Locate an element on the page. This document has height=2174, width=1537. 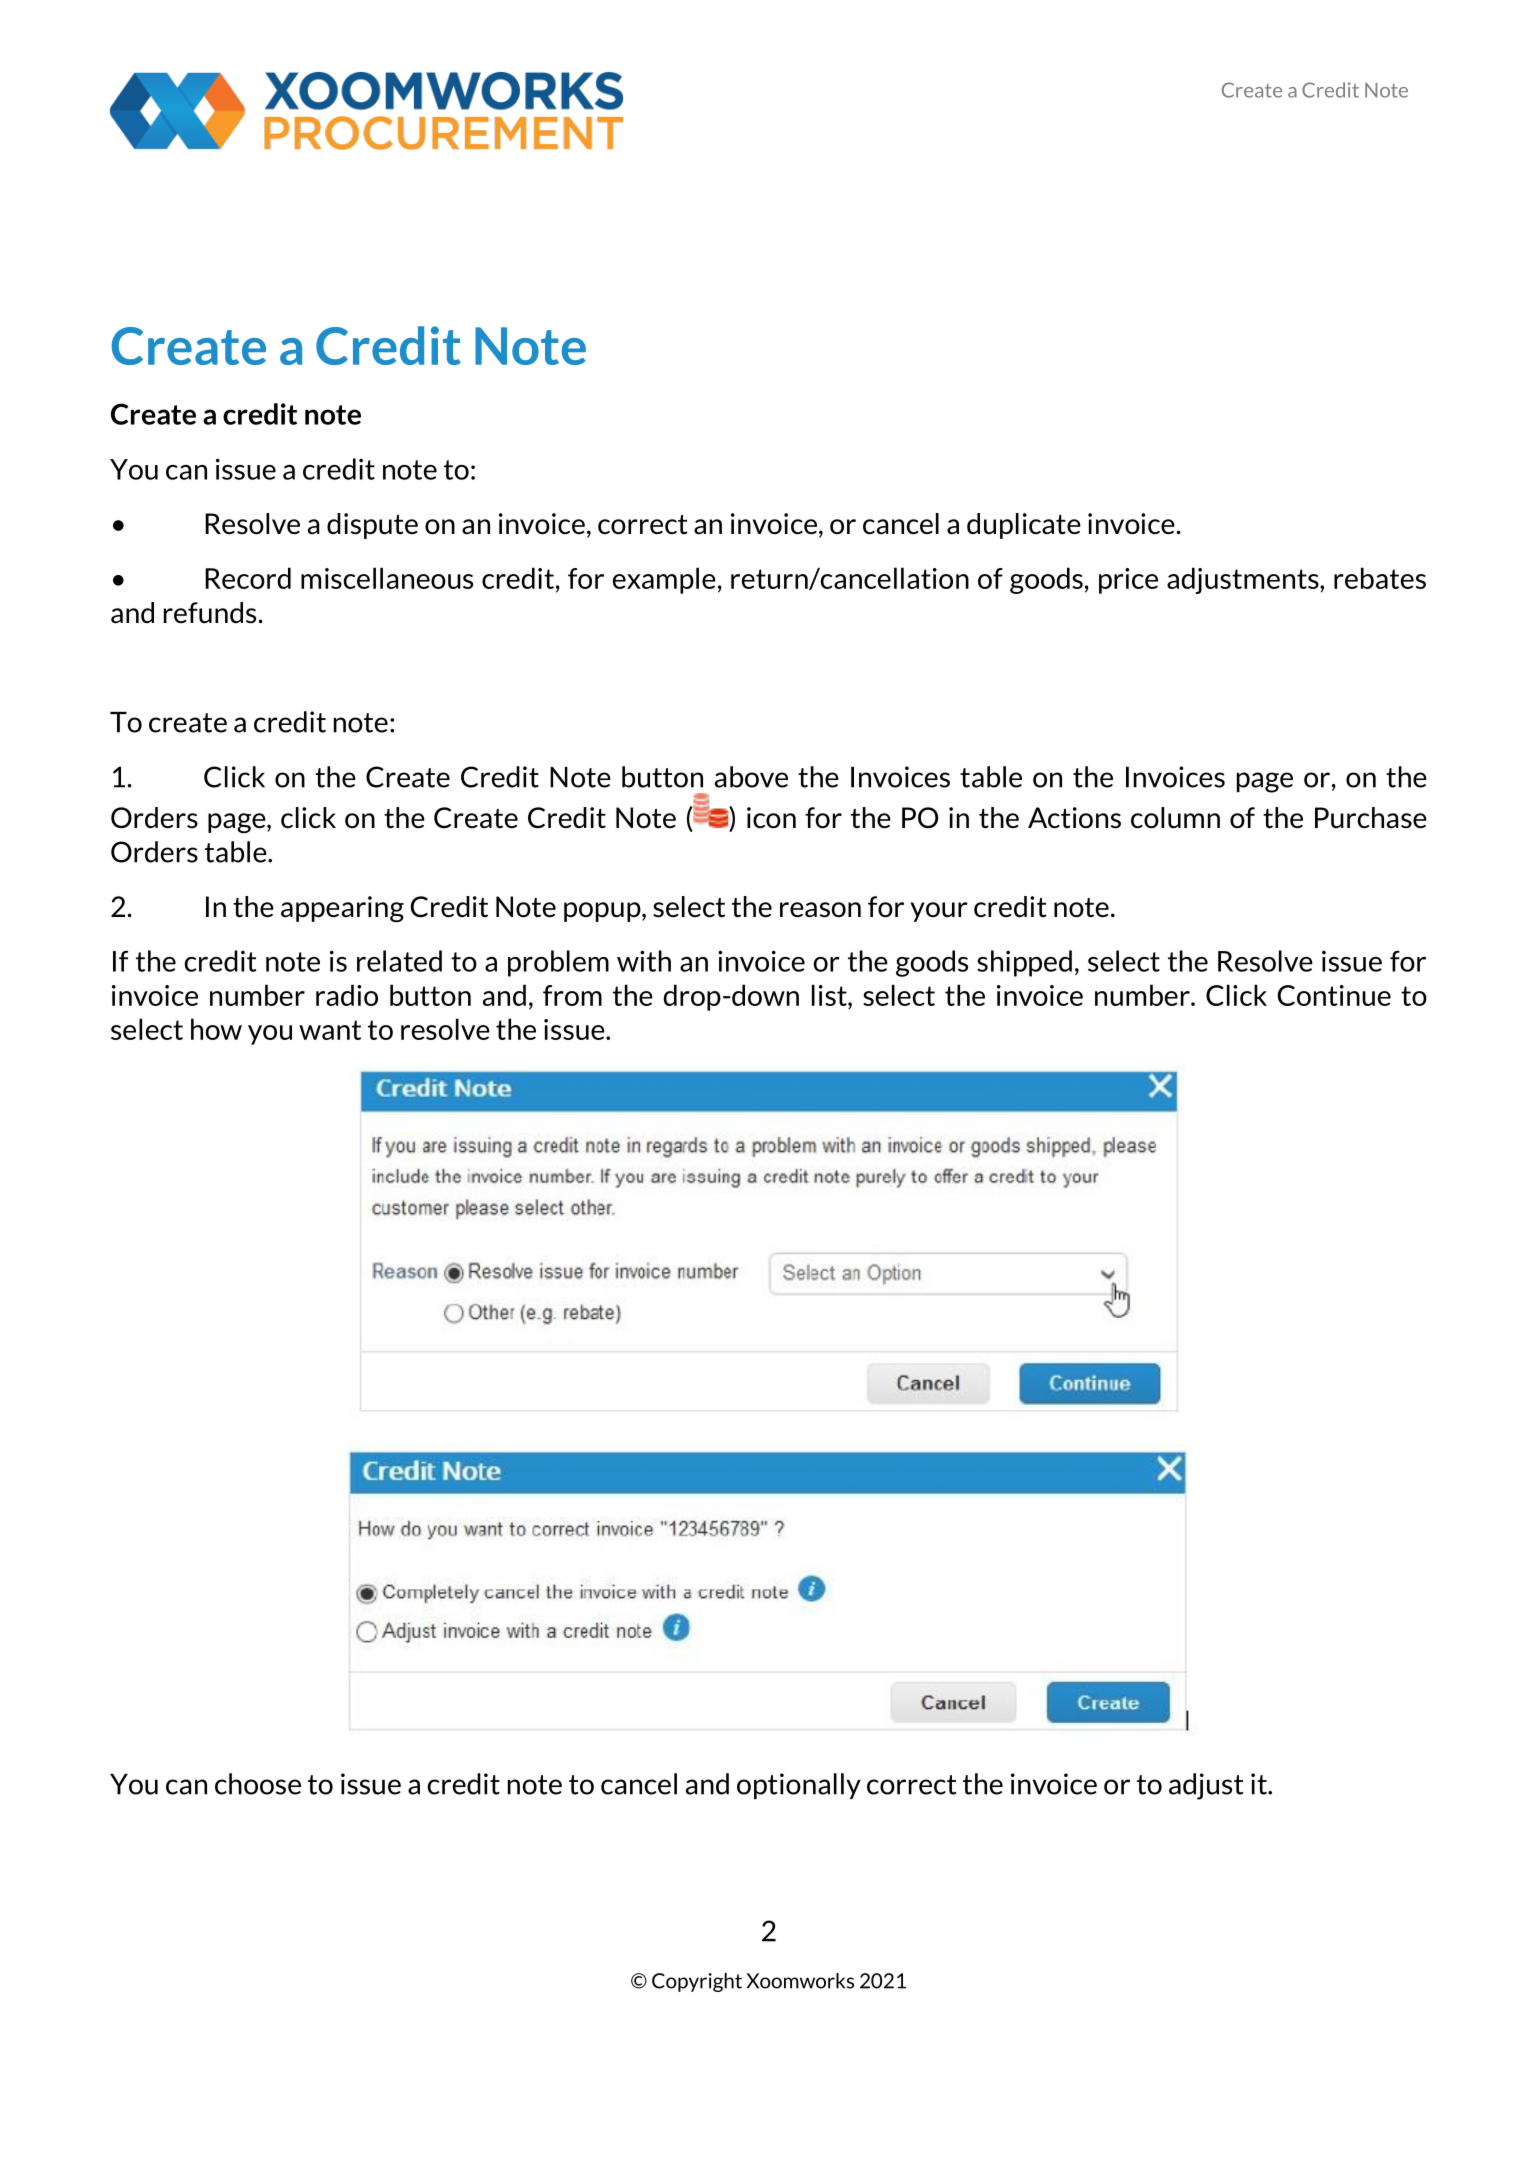
Continue is located at coordinates (1334, 995).
